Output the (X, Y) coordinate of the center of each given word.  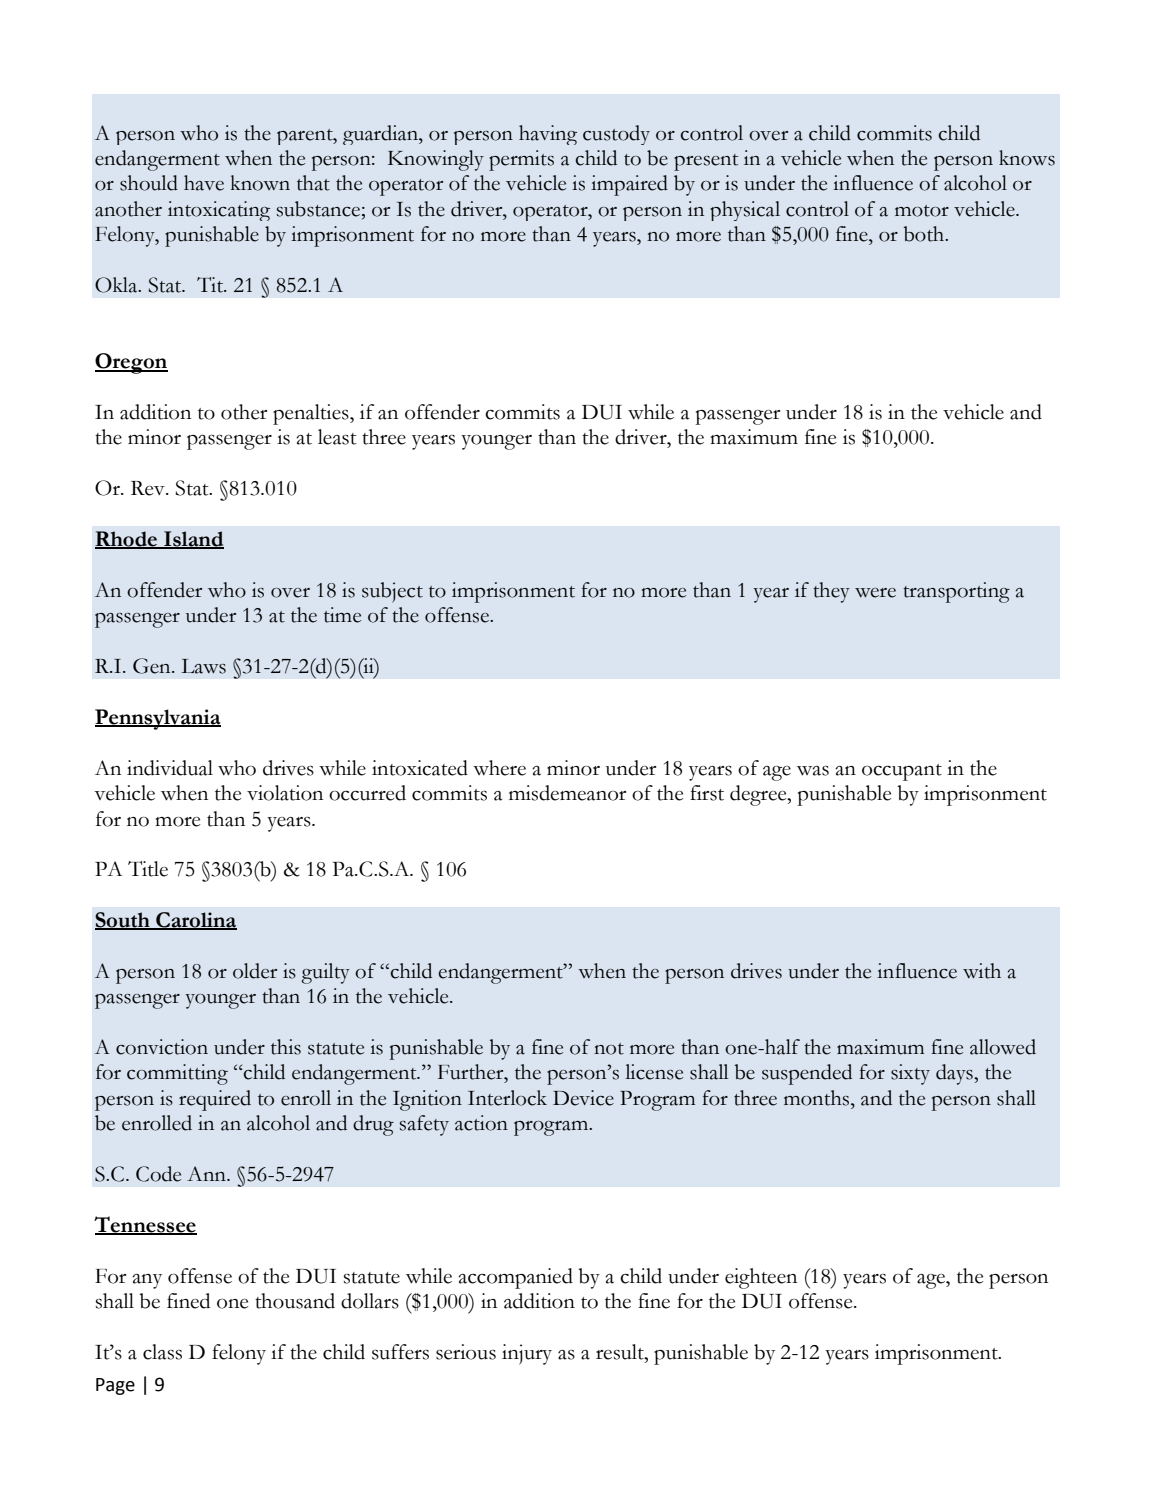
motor (922, 211)
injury (527, 1354)
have (204, 183)
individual (170, 768)
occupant (902, 772)
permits (521, 160)
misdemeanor (567, 793)
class (162, 1352)
